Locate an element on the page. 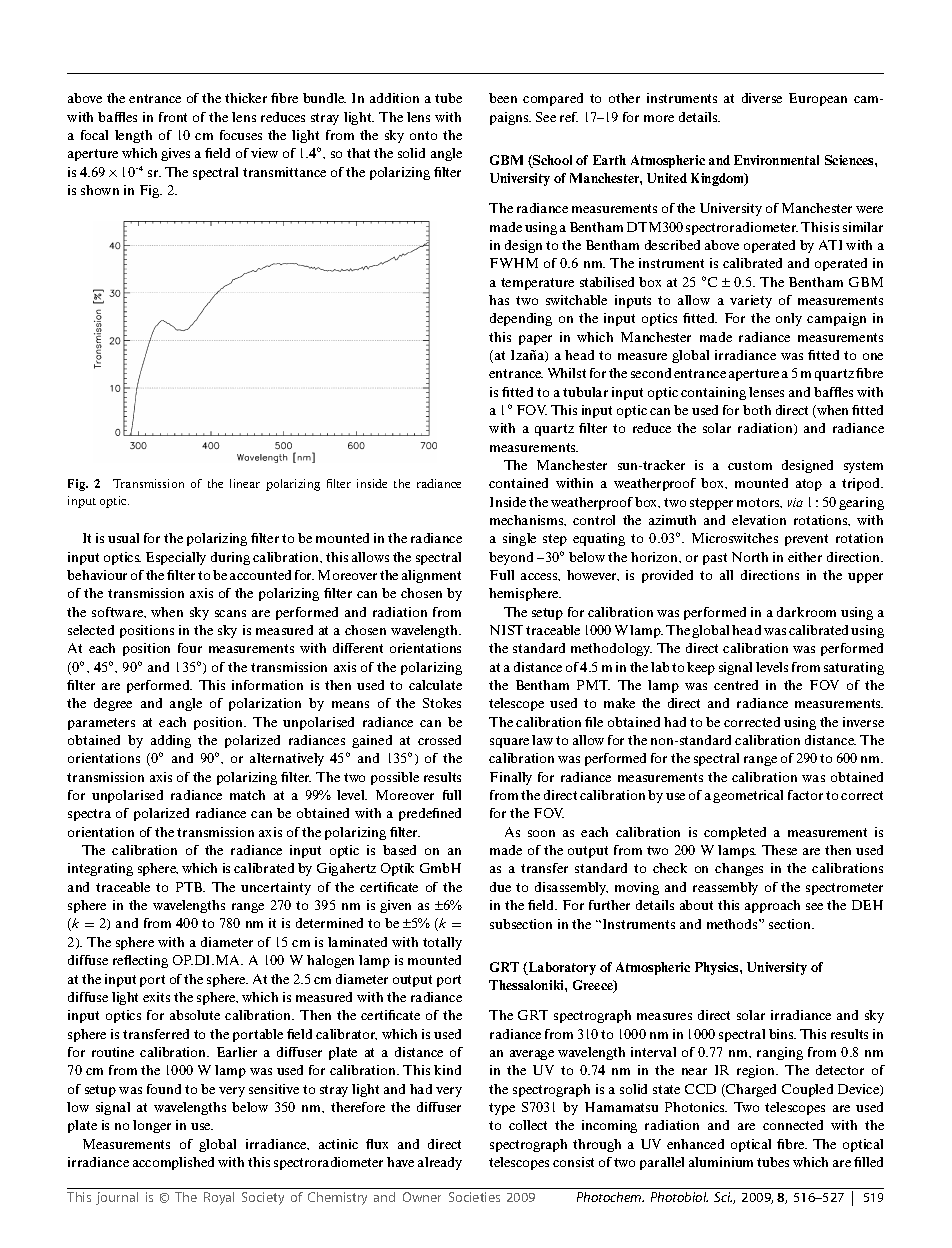  already is located at coordinates (440, 1163).
